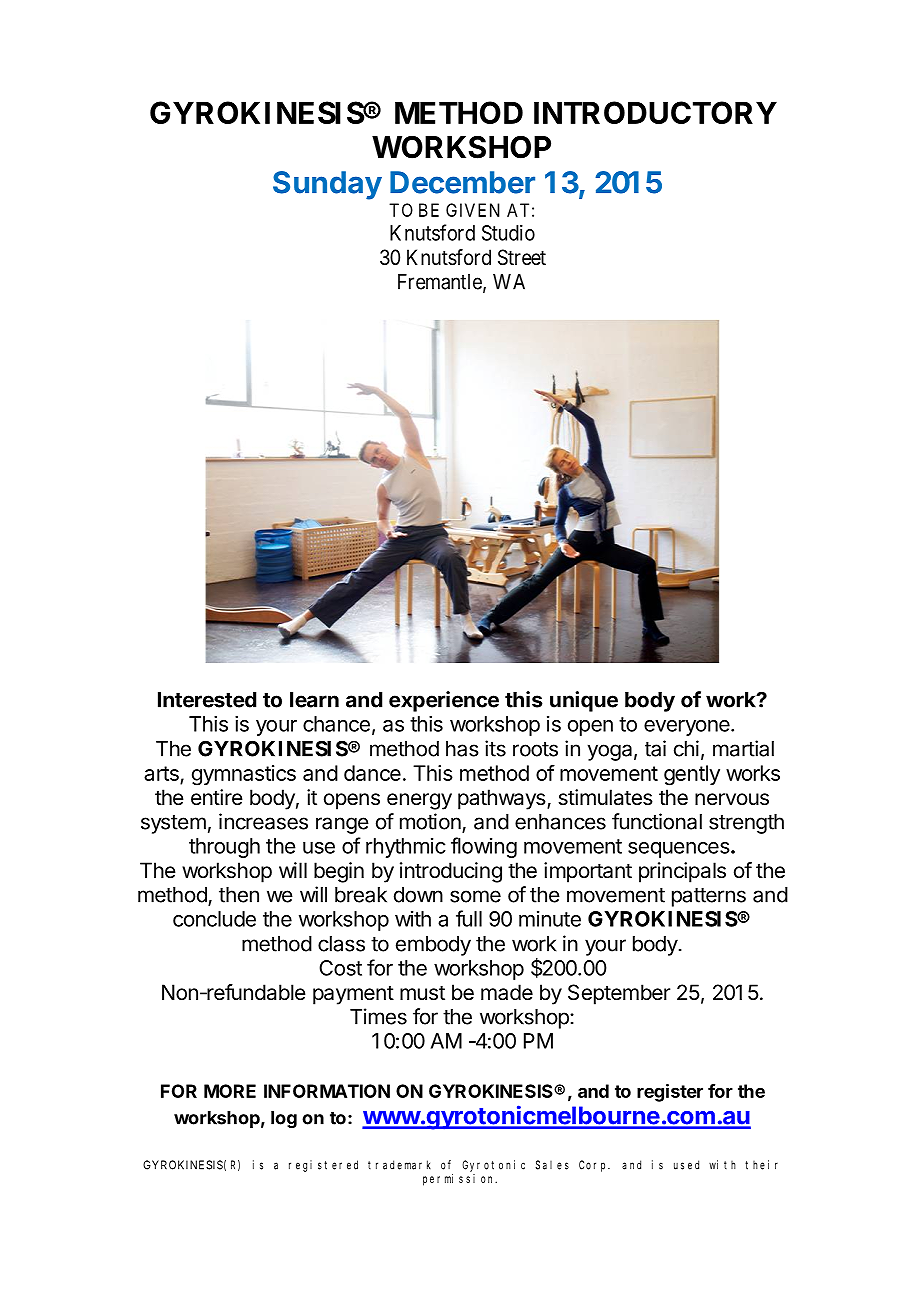 The image size is (924, 1308). Describe the element at coordinates (444, 701) in the page. I see `experience` at that location.
